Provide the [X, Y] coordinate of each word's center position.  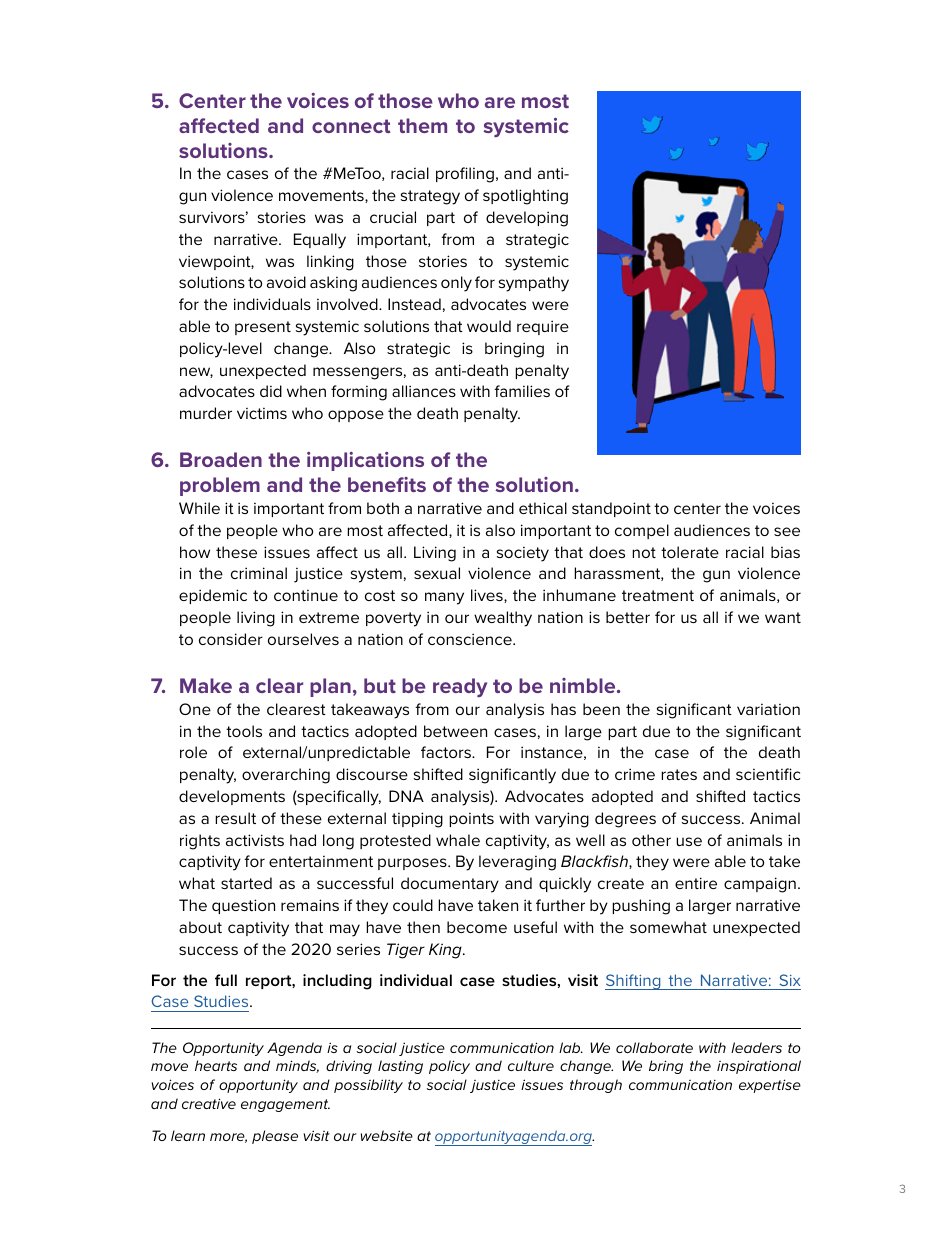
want [783, 617]
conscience [471, 639]
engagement [285, 1105]
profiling [465, 175]
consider [231, 639]
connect [351, 126]
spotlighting [525, 197]
